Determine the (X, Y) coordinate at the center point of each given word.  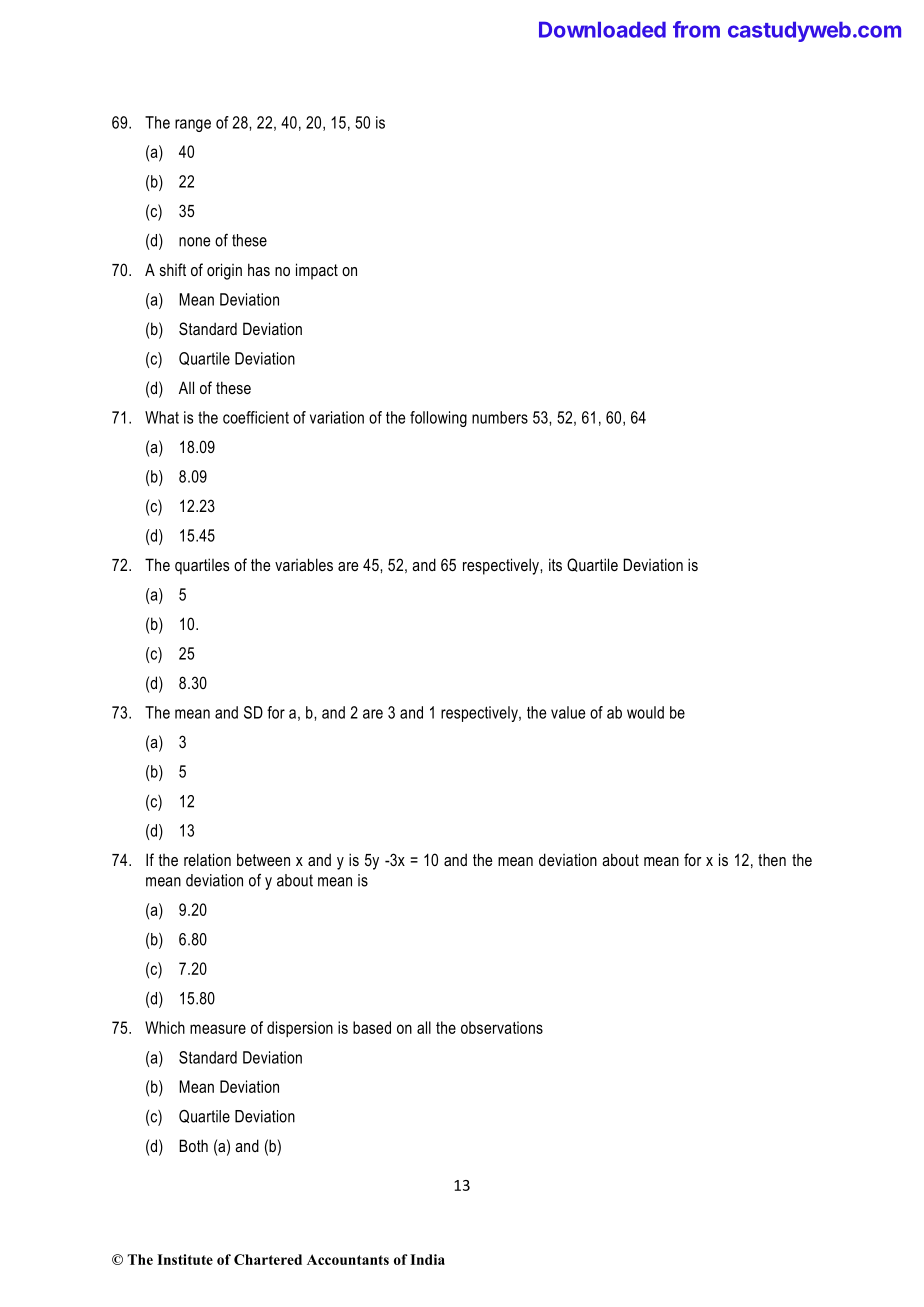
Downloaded (602, 29)
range (193, 125)
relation (207, 859)
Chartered (268, 1259)
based (372, 1027)
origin (224, 271)
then (772, 859)
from (696, 29)
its (555, 564)
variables (304, 564)
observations (502, 1027)
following (438, 419)
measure (218, 1029)
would (645, 712)
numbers (500, 417)
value (568, 712)
